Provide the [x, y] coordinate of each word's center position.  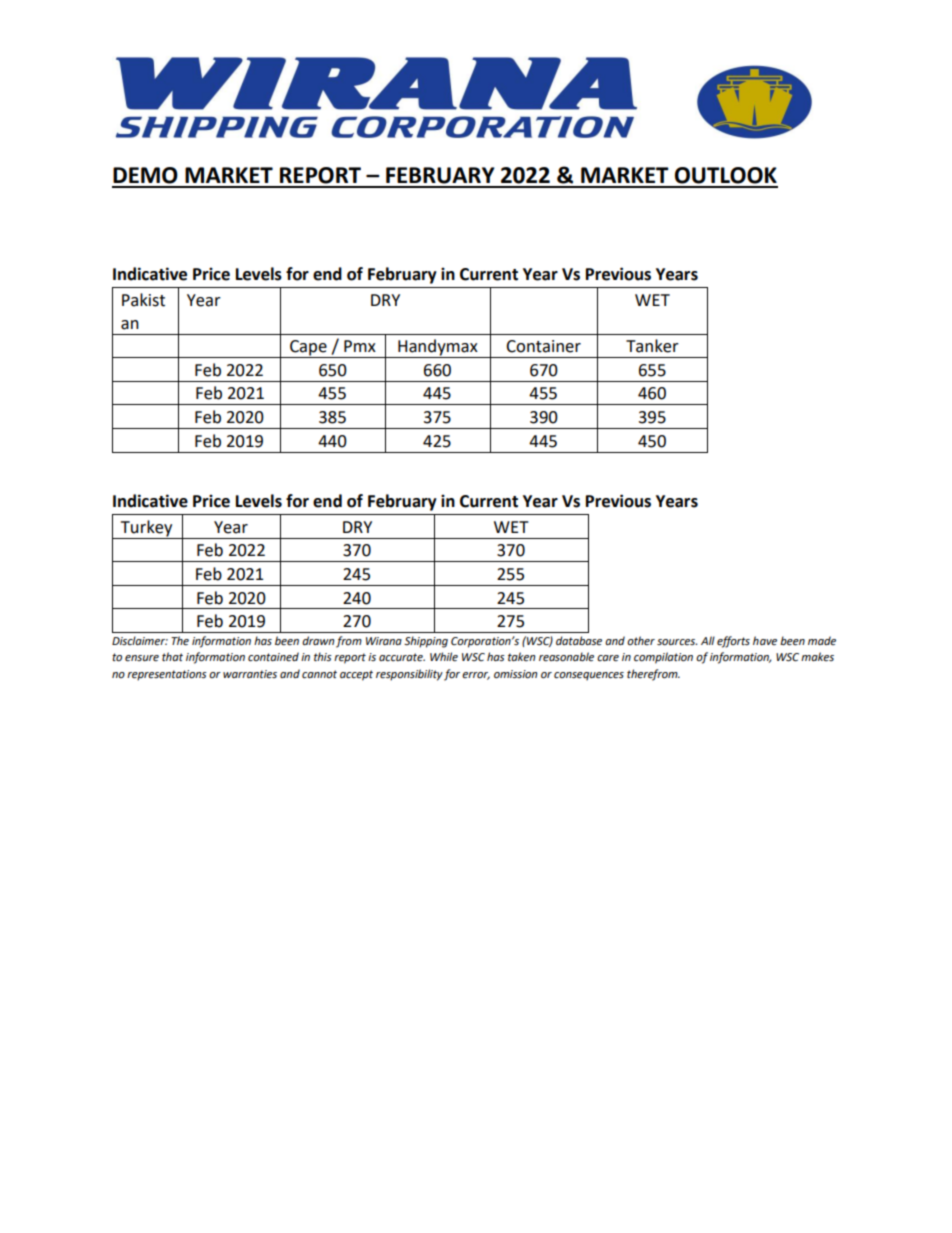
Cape [308, 349]
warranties [250, 674]
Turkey [146, 528]
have [765, 640]
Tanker [652, 346]
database [579, 641]
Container [543, 346]
